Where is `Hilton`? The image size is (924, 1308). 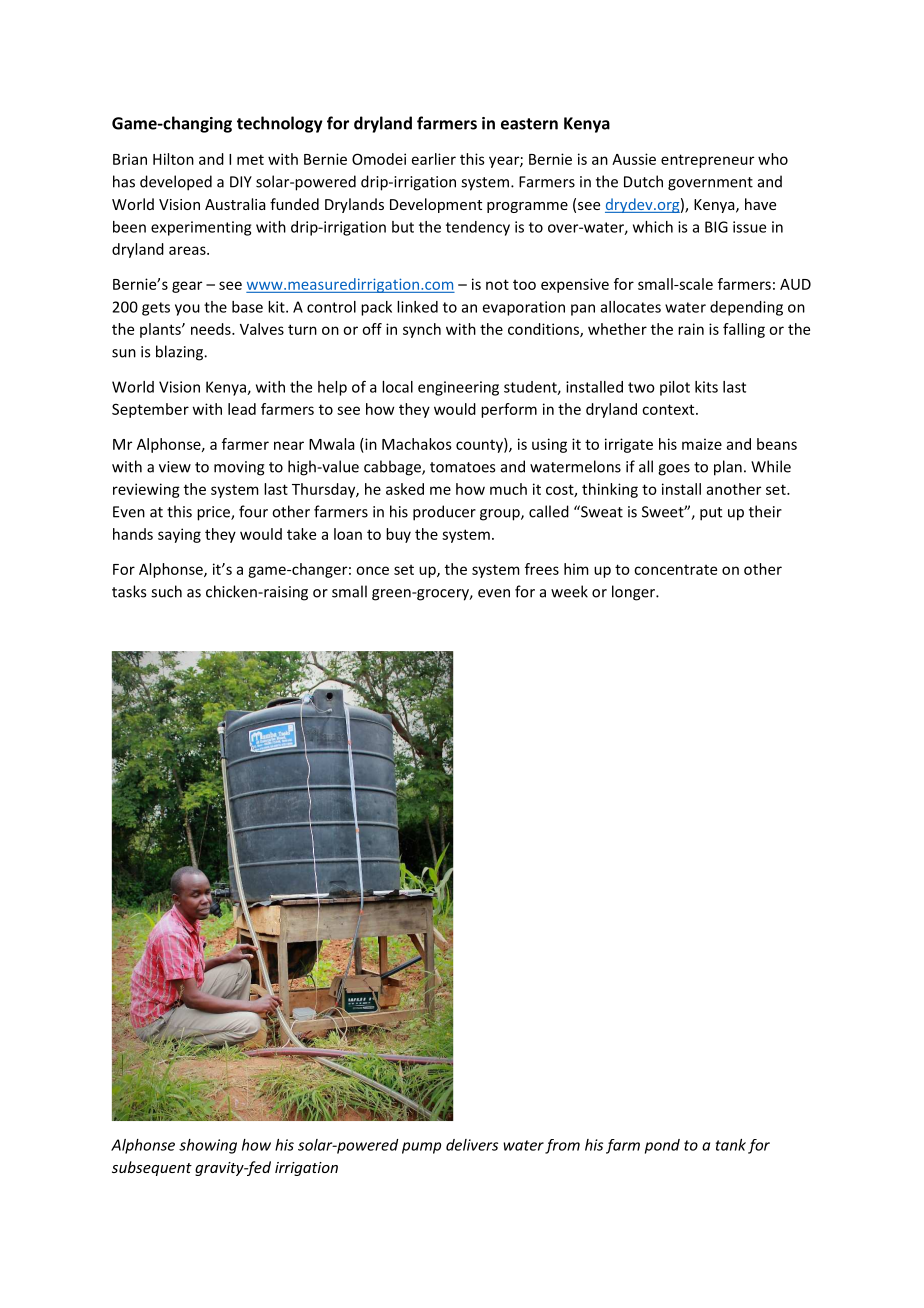 Hilton is located at coordinates (173, 159).
